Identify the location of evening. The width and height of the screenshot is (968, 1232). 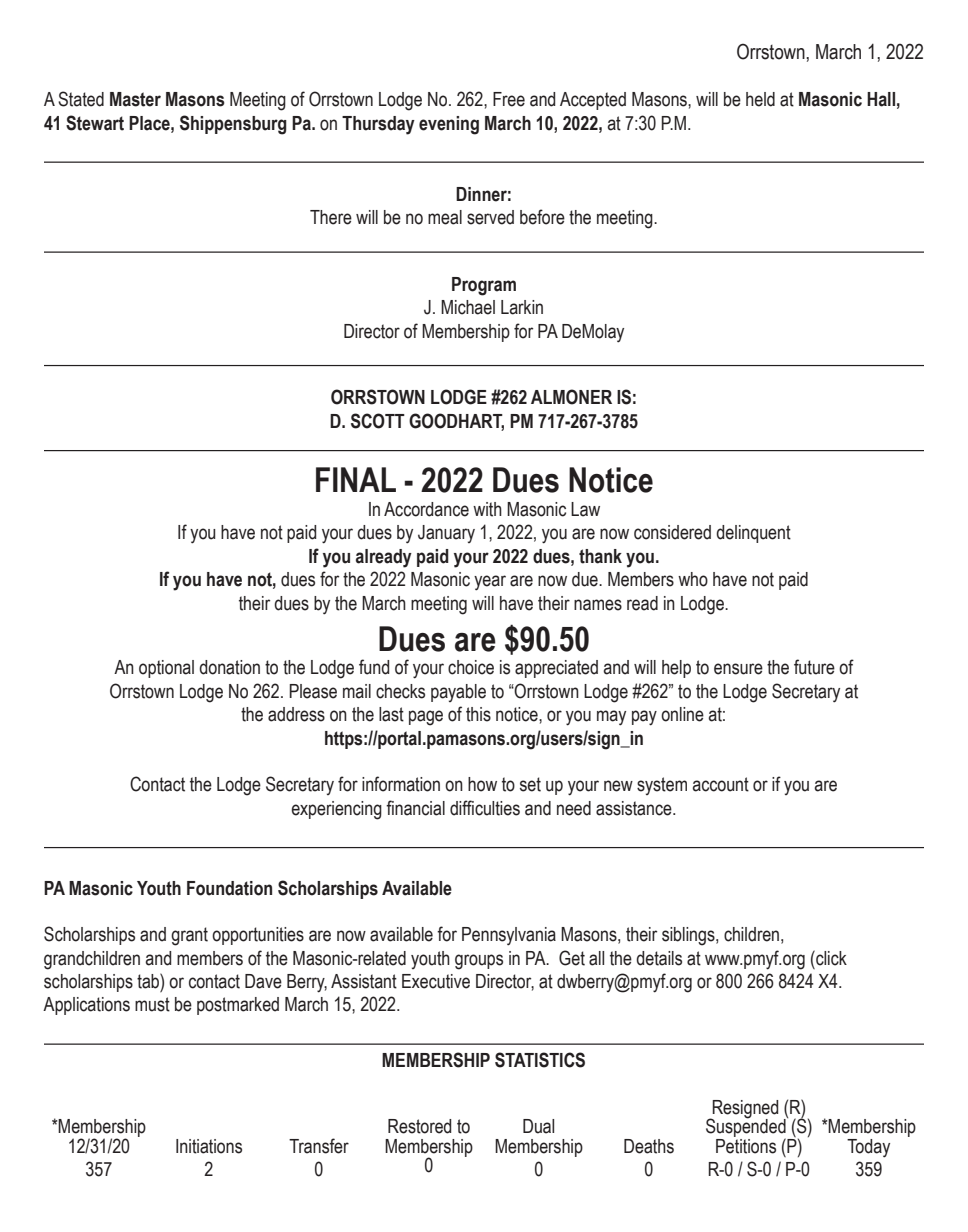
(449, 125).
